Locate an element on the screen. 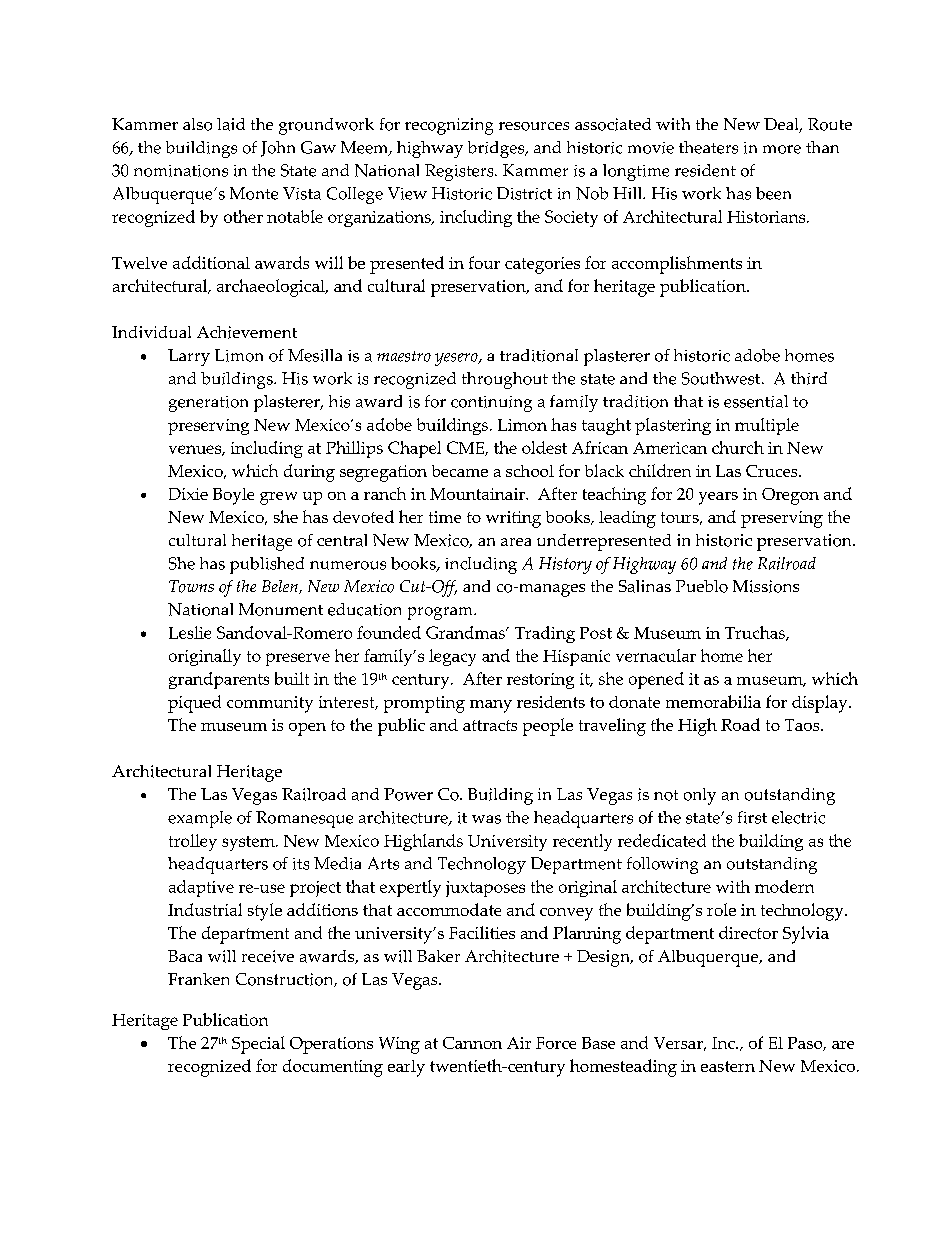  more is located at coordinates (782, 149).
